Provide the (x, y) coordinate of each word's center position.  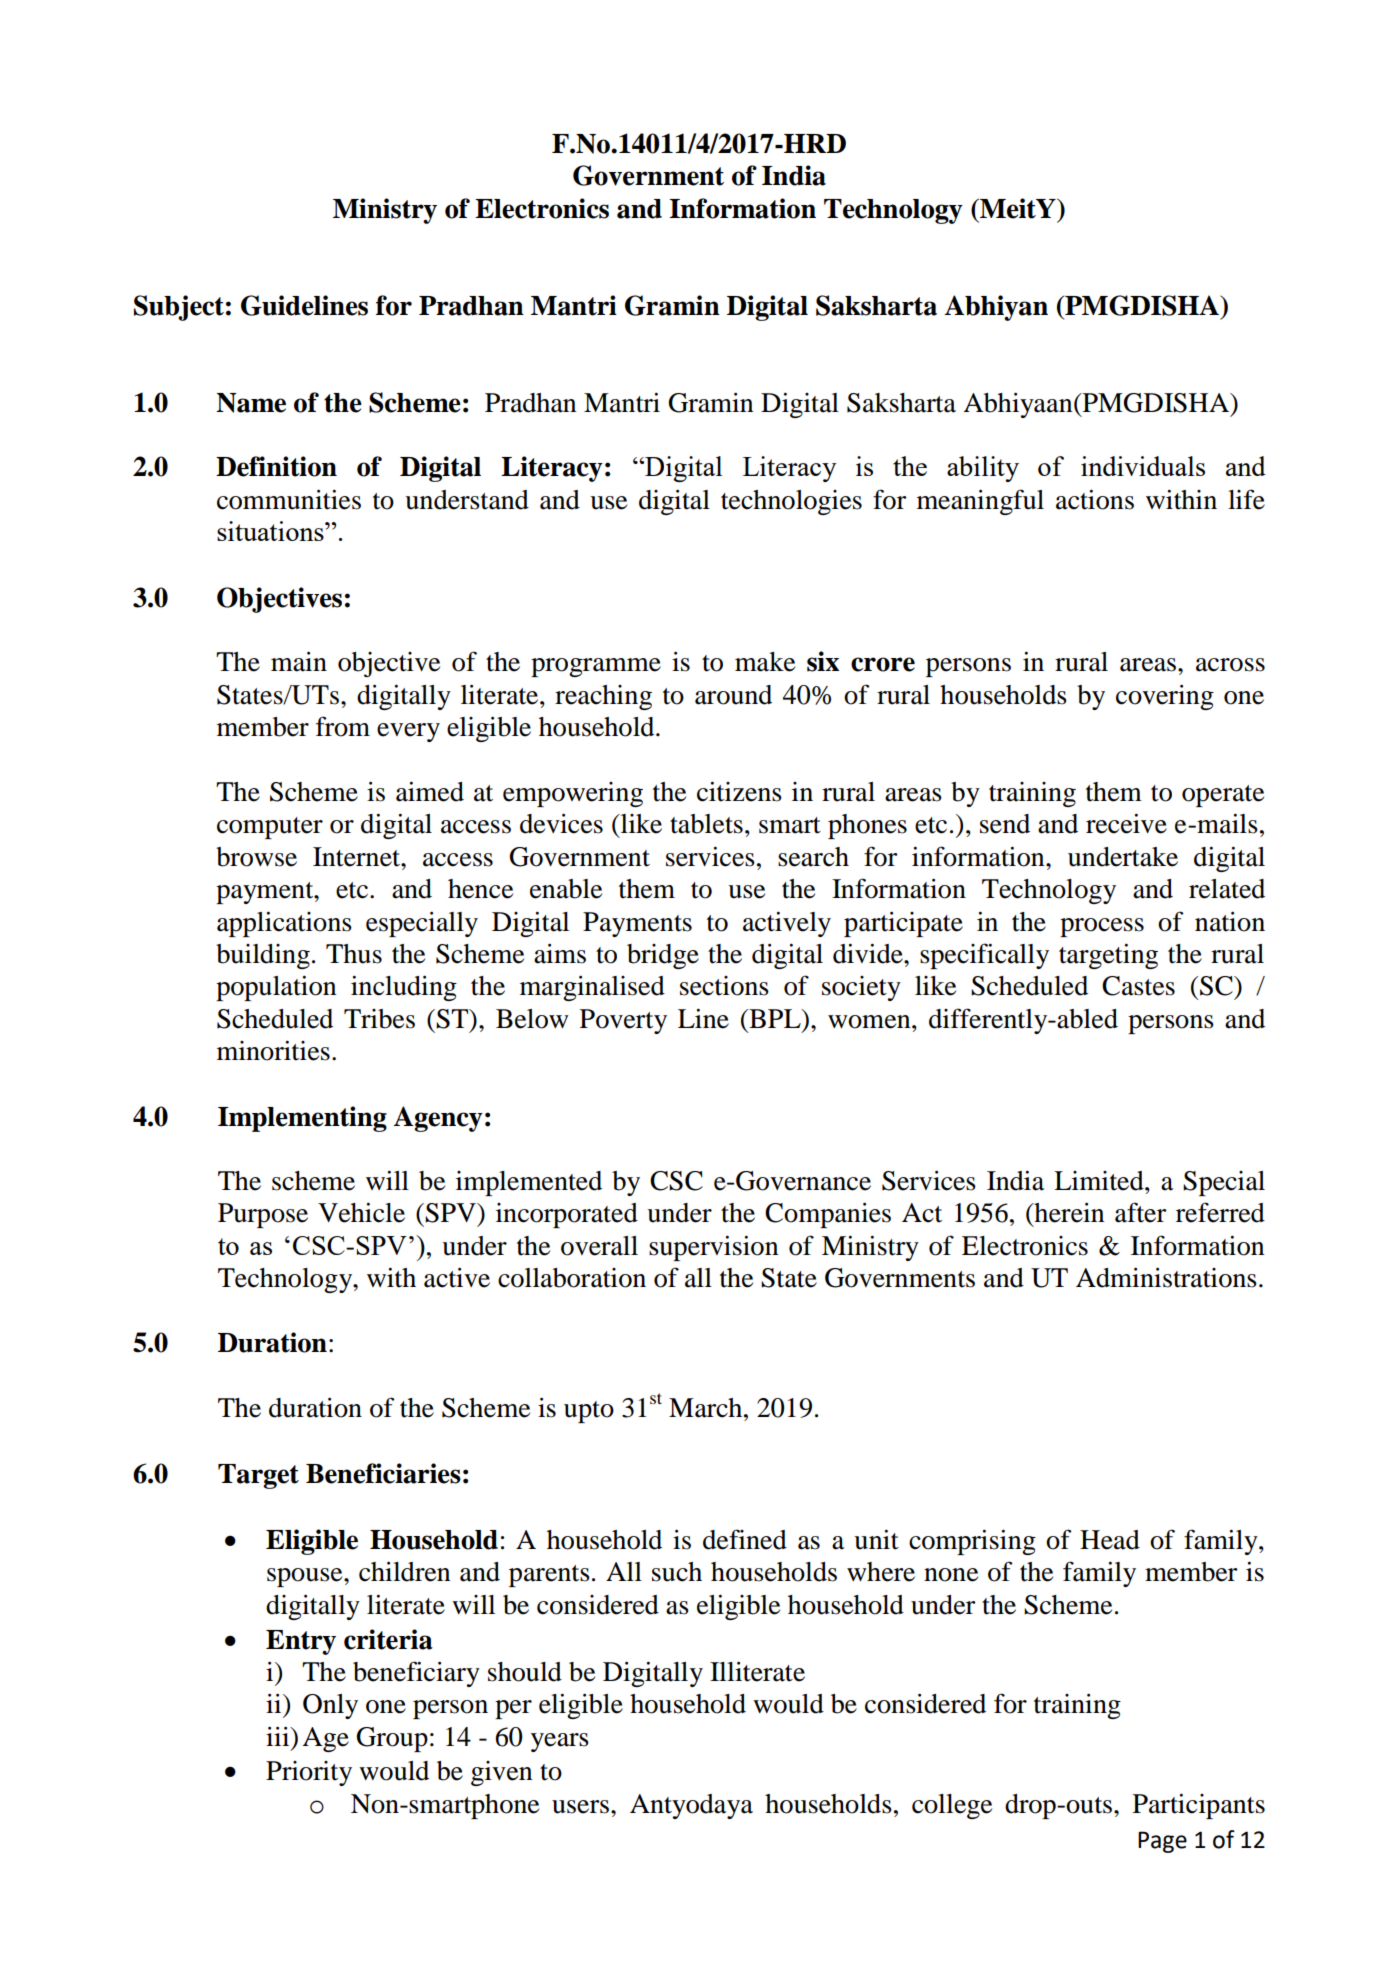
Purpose (263, 1215)
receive (1126, 823)
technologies (791, 502)
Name (251, 403)
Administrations (1166, 1277)
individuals (1143, 466)
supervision (713, 1248)
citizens (739, 791)
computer (270, 828)
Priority (309, 1773)
